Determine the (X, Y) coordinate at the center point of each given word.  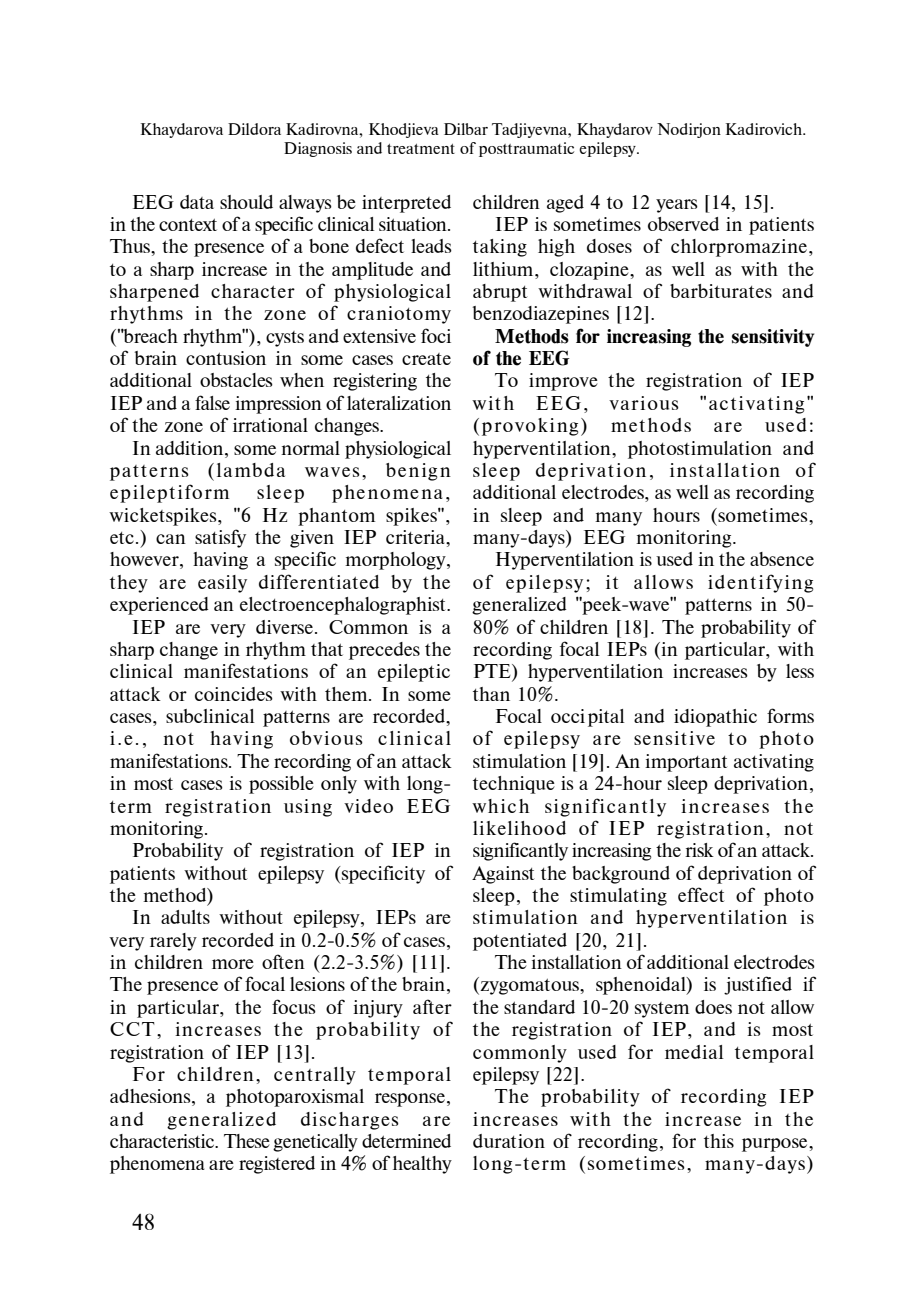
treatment (421, 149)
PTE (493, 672)
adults (185, 917)
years (677, 206)
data (197, 202)
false (212, 402)
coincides (234, 694)
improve (563, 382)
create (426, 359)
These (247, 1141)
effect (701, 894)
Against (503, 875)
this (719, 1141)
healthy (422, 1165)
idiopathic (715, 718)
